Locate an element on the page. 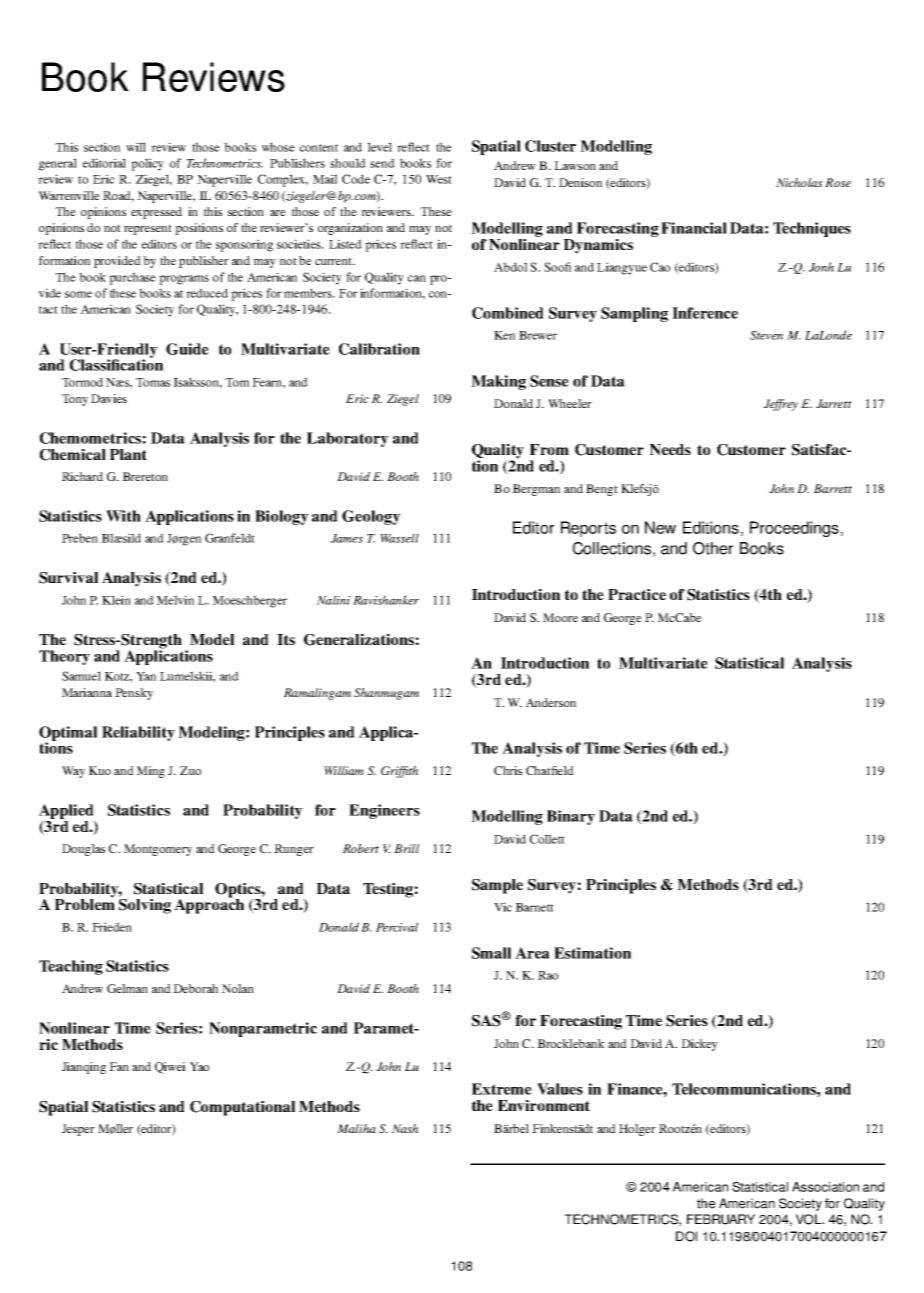 This document has height=1293, width=924. policy is located at coordinates (147, 164).
